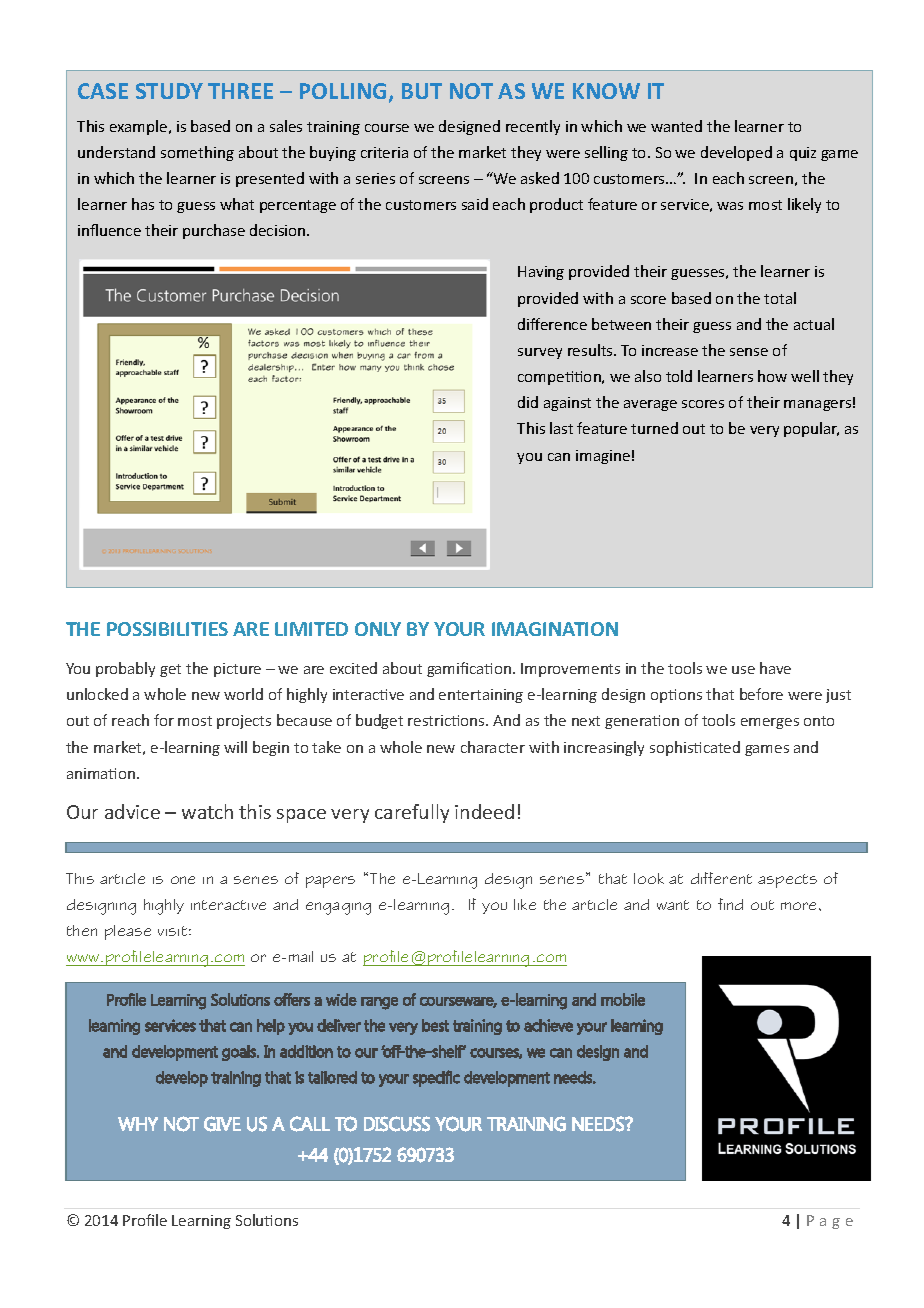 The height and width of the screenshot is (1308, 924). What do you see at coordinates (140, 127) in the screenshot?
I see `example` at bounding box center [140, 127].
